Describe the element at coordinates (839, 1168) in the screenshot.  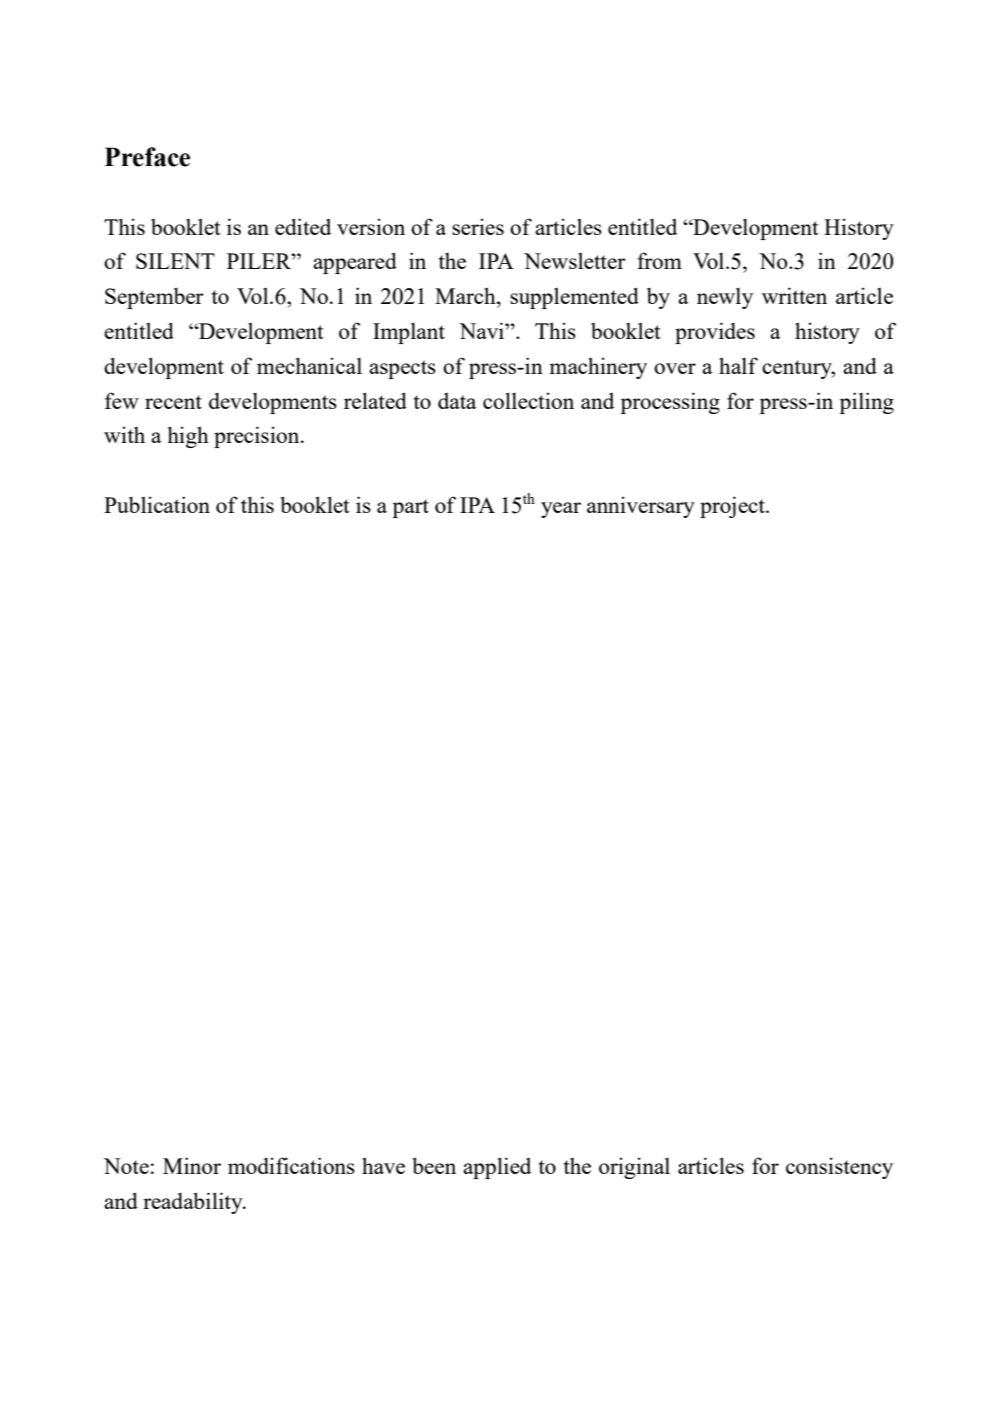
I see `consistency` at that location.
